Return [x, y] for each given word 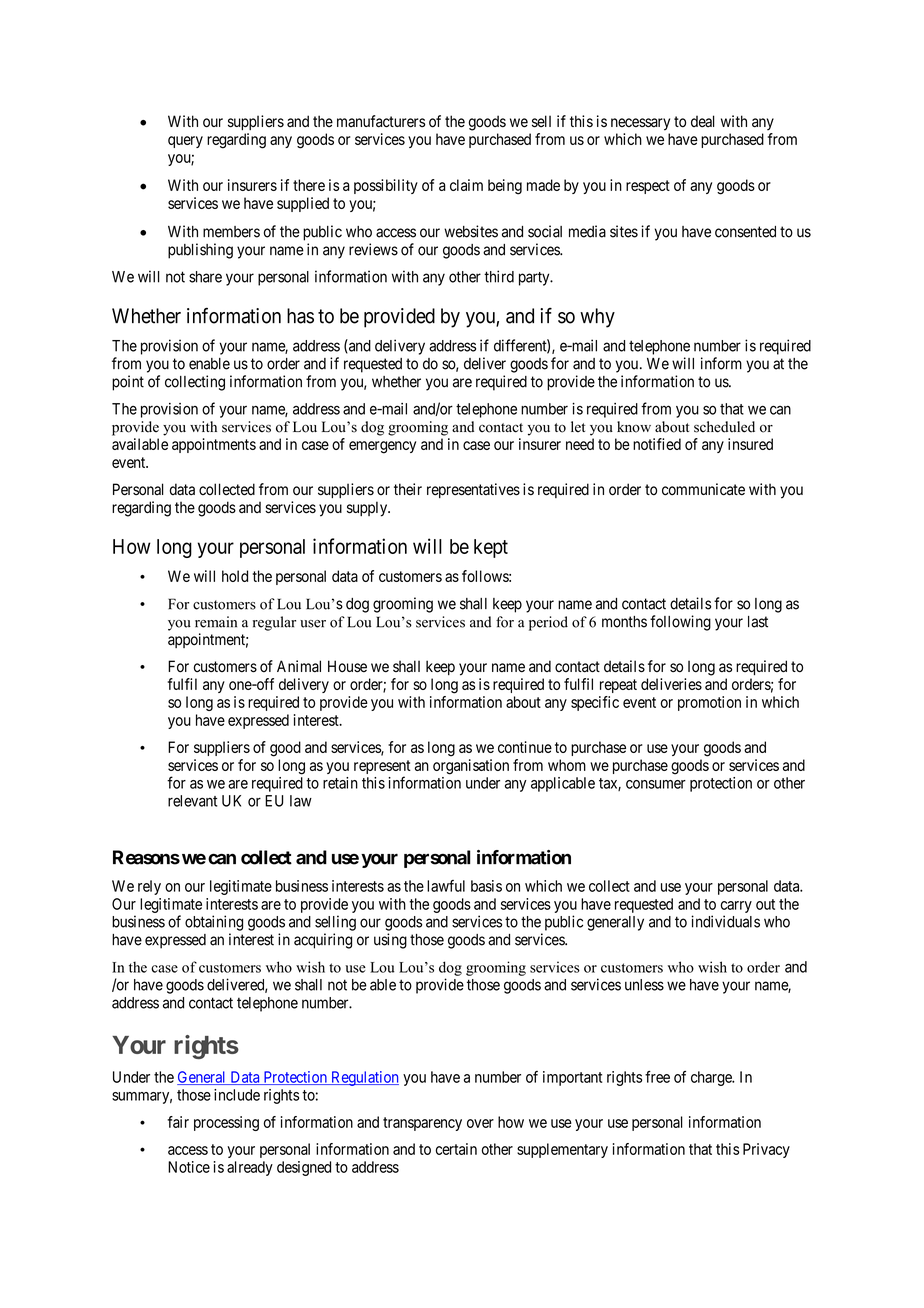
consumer [656, 784]
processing [226, 1123]
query [185, 142]
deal [703, 121]
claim [466, 185]
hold [235, 576]
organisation [471, 767]
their [408, 489]
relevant [192, 801]
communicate [703, 489]
